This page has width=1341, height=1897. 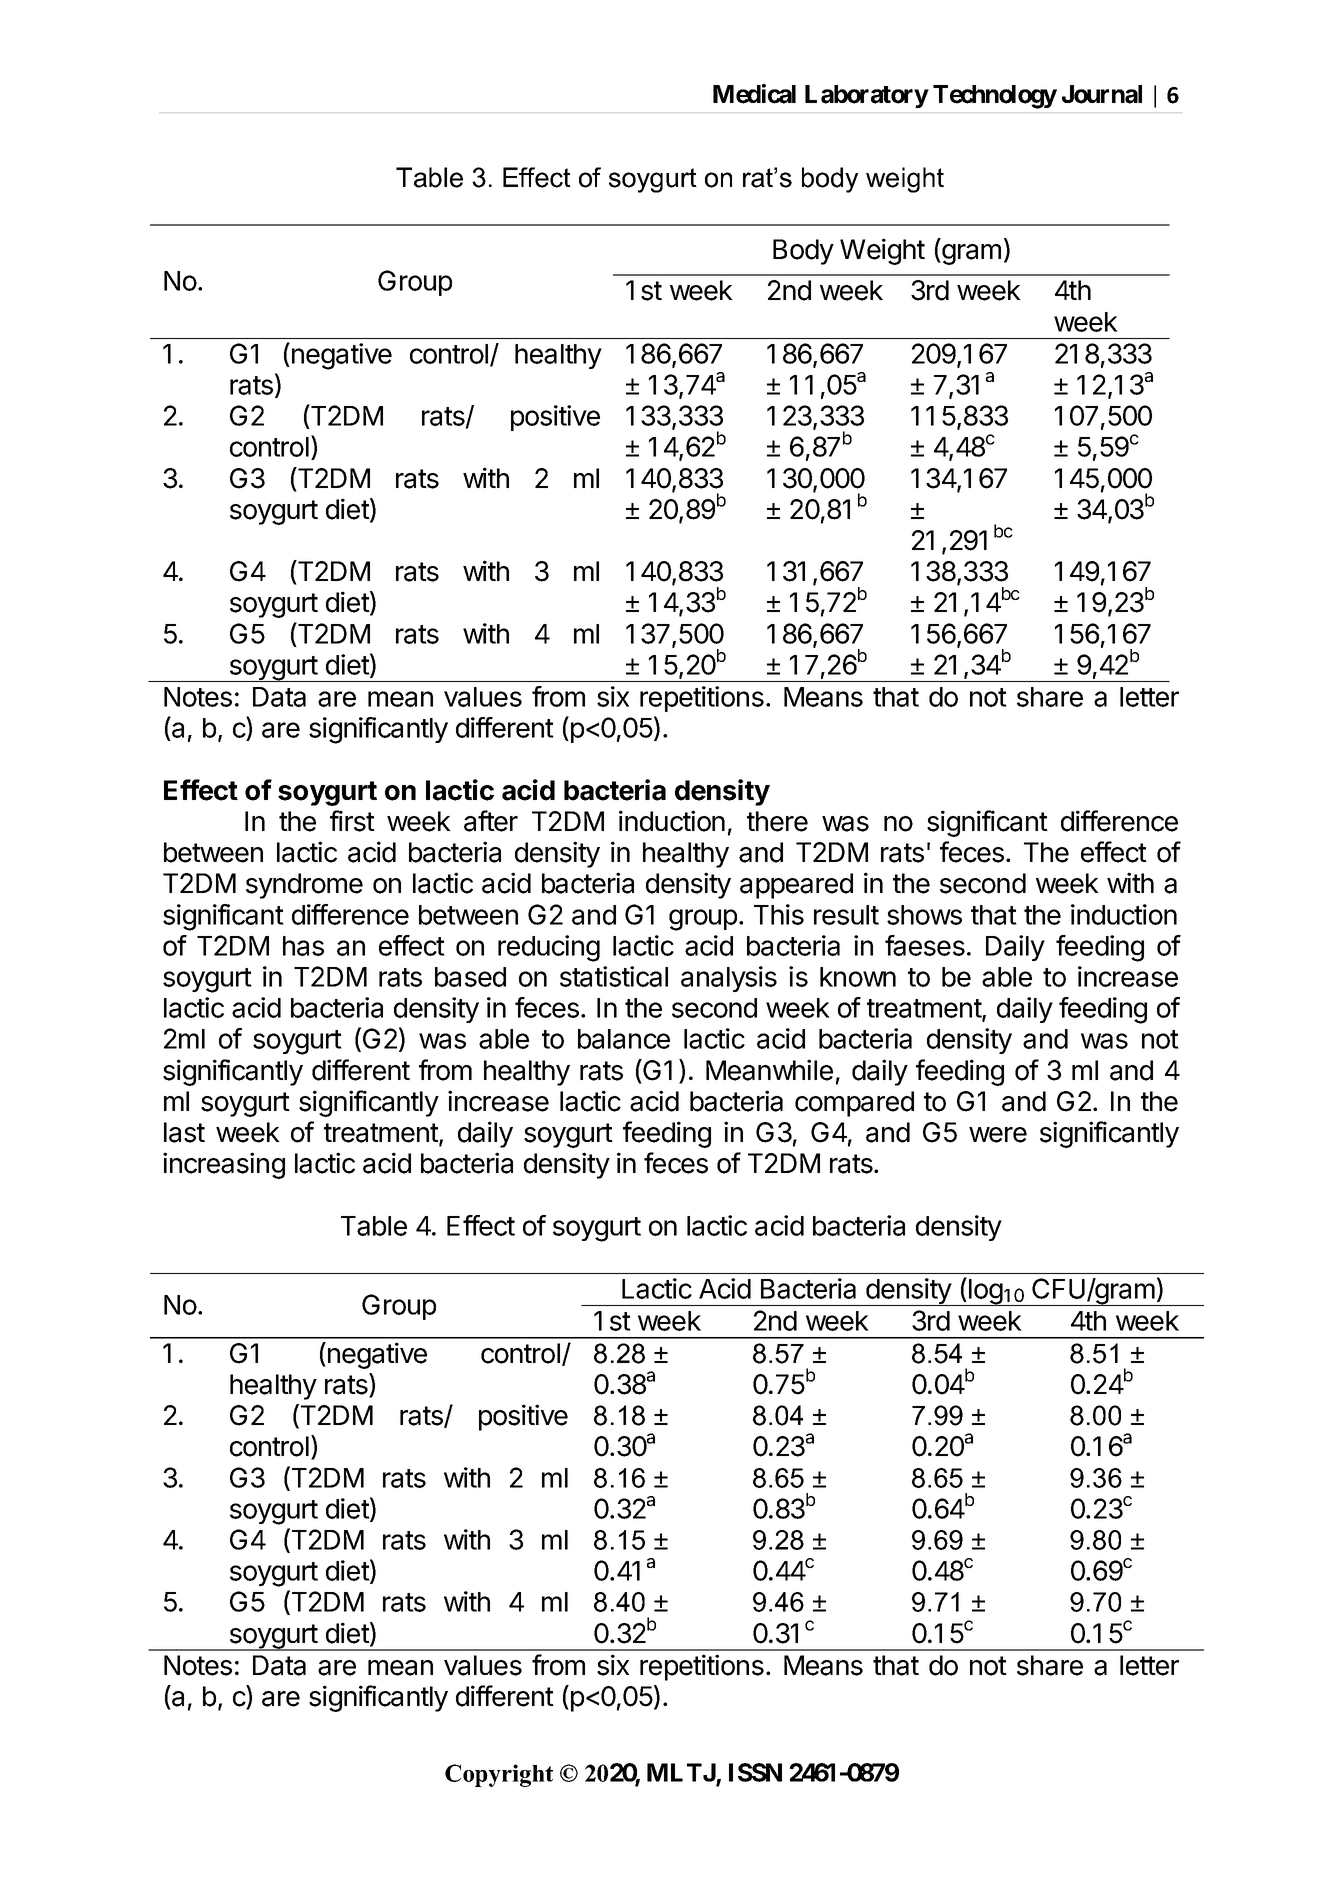 What do you see at coordinates (998, 1135) in the page?
I see `were` at bounding box center [998, 1135].
